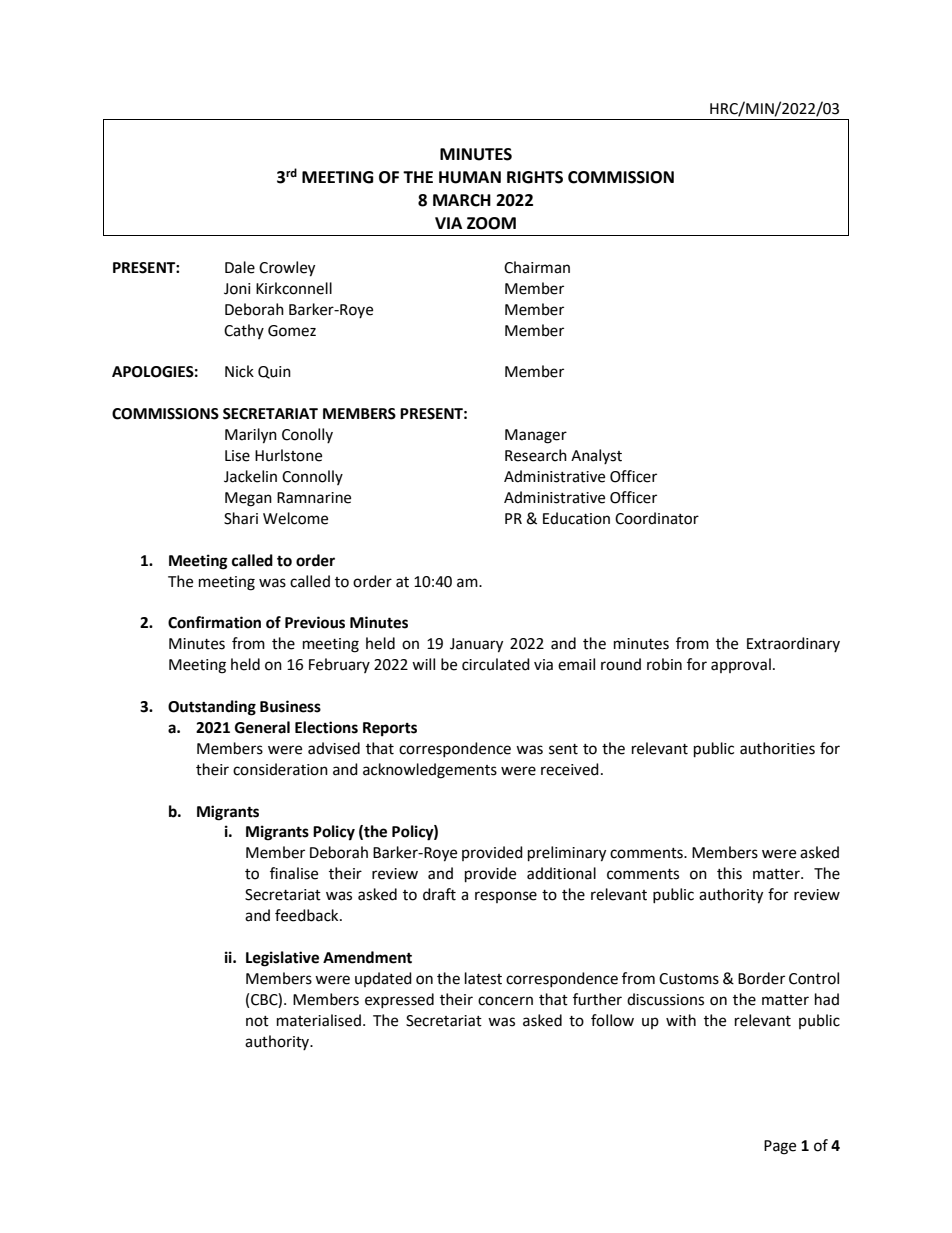  I want to click on RIGHTS, so click(535, 177).
